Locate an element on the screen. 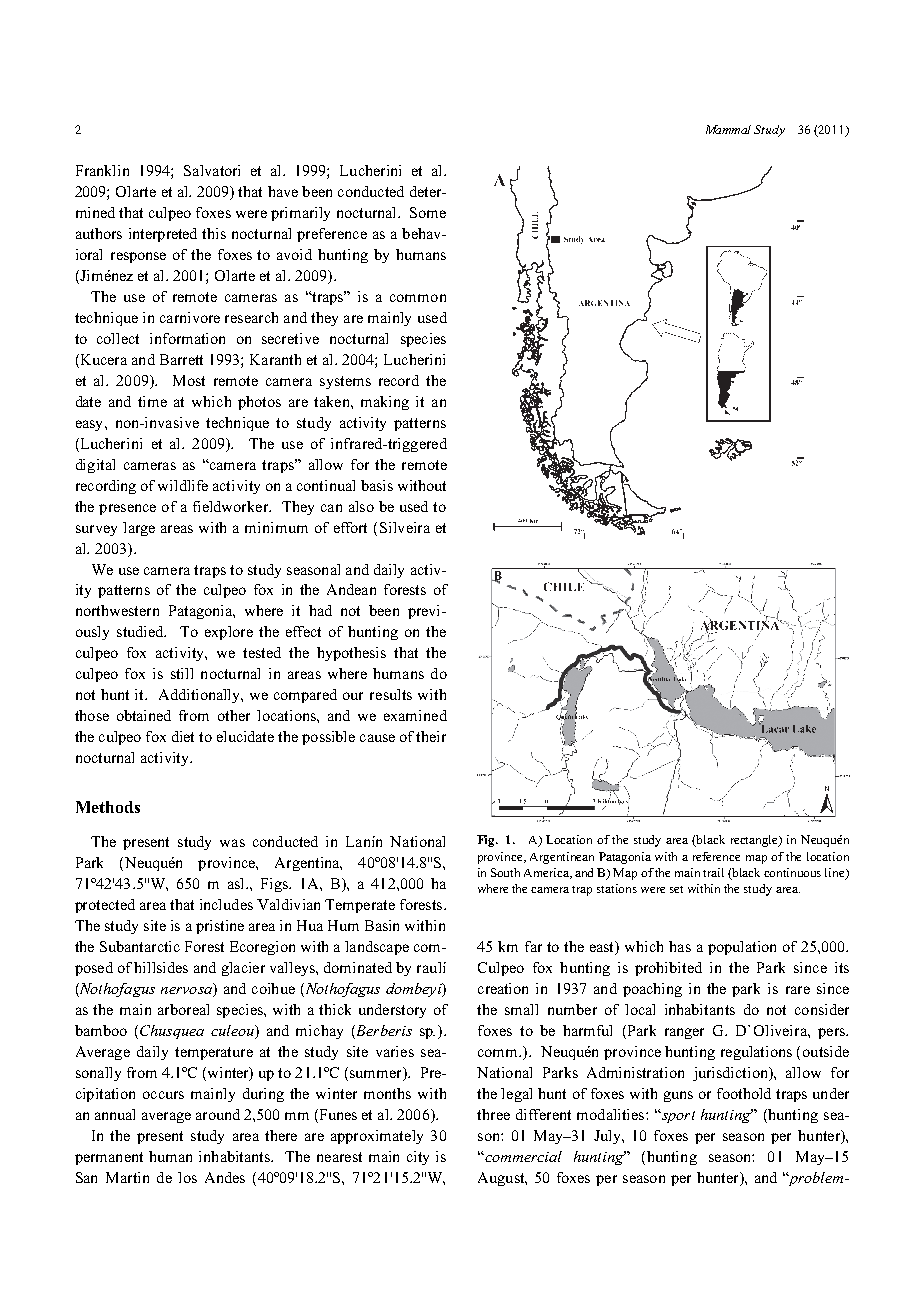 The height and width of the screenshot is (1308, 924). foothold is located at coordinates (744, 1093).
